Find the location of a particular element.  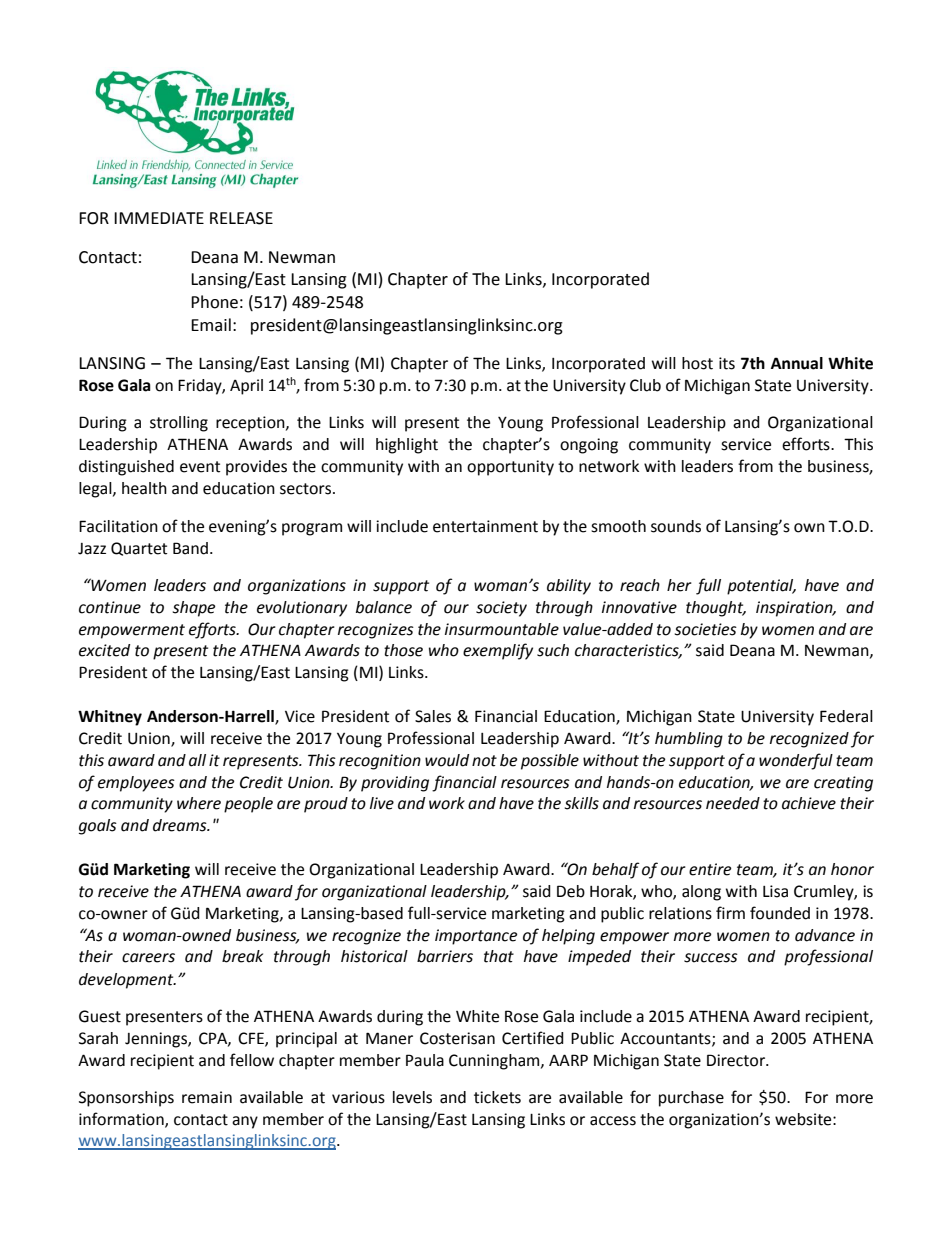

not is located at coordinates (484, 761).
